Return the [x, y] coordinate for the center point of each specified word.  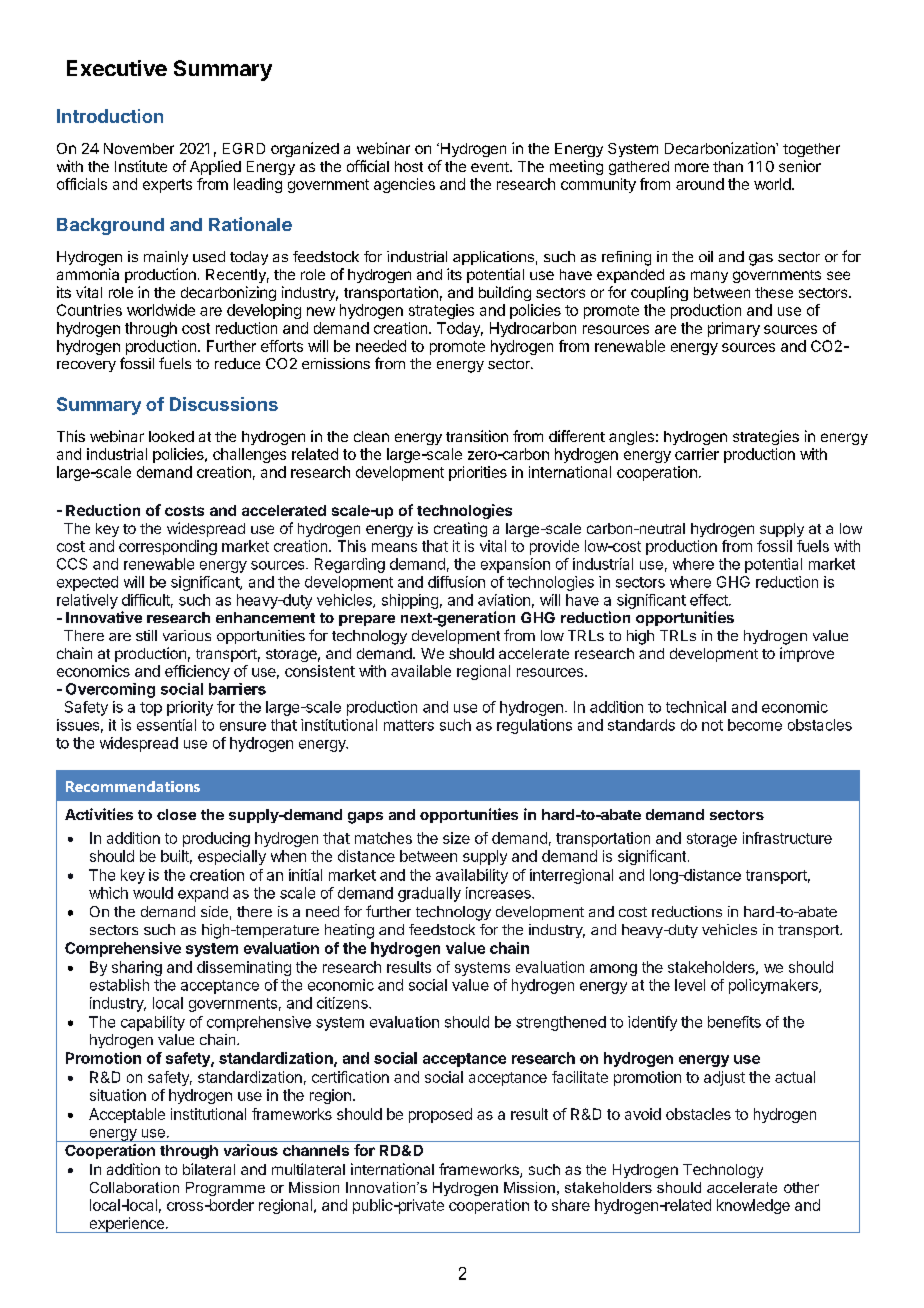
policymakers [774, 986]
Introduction [110, 116]
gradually [429, 894]
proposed [440, 1115]
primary [734, 329]
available [421, 671]
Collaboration [134, 1187]
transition [477, 436]
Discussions [224, 404]
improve [807, 654]
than [728, 166]
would [153, 893]
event [491, 167]
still [146, 635]
